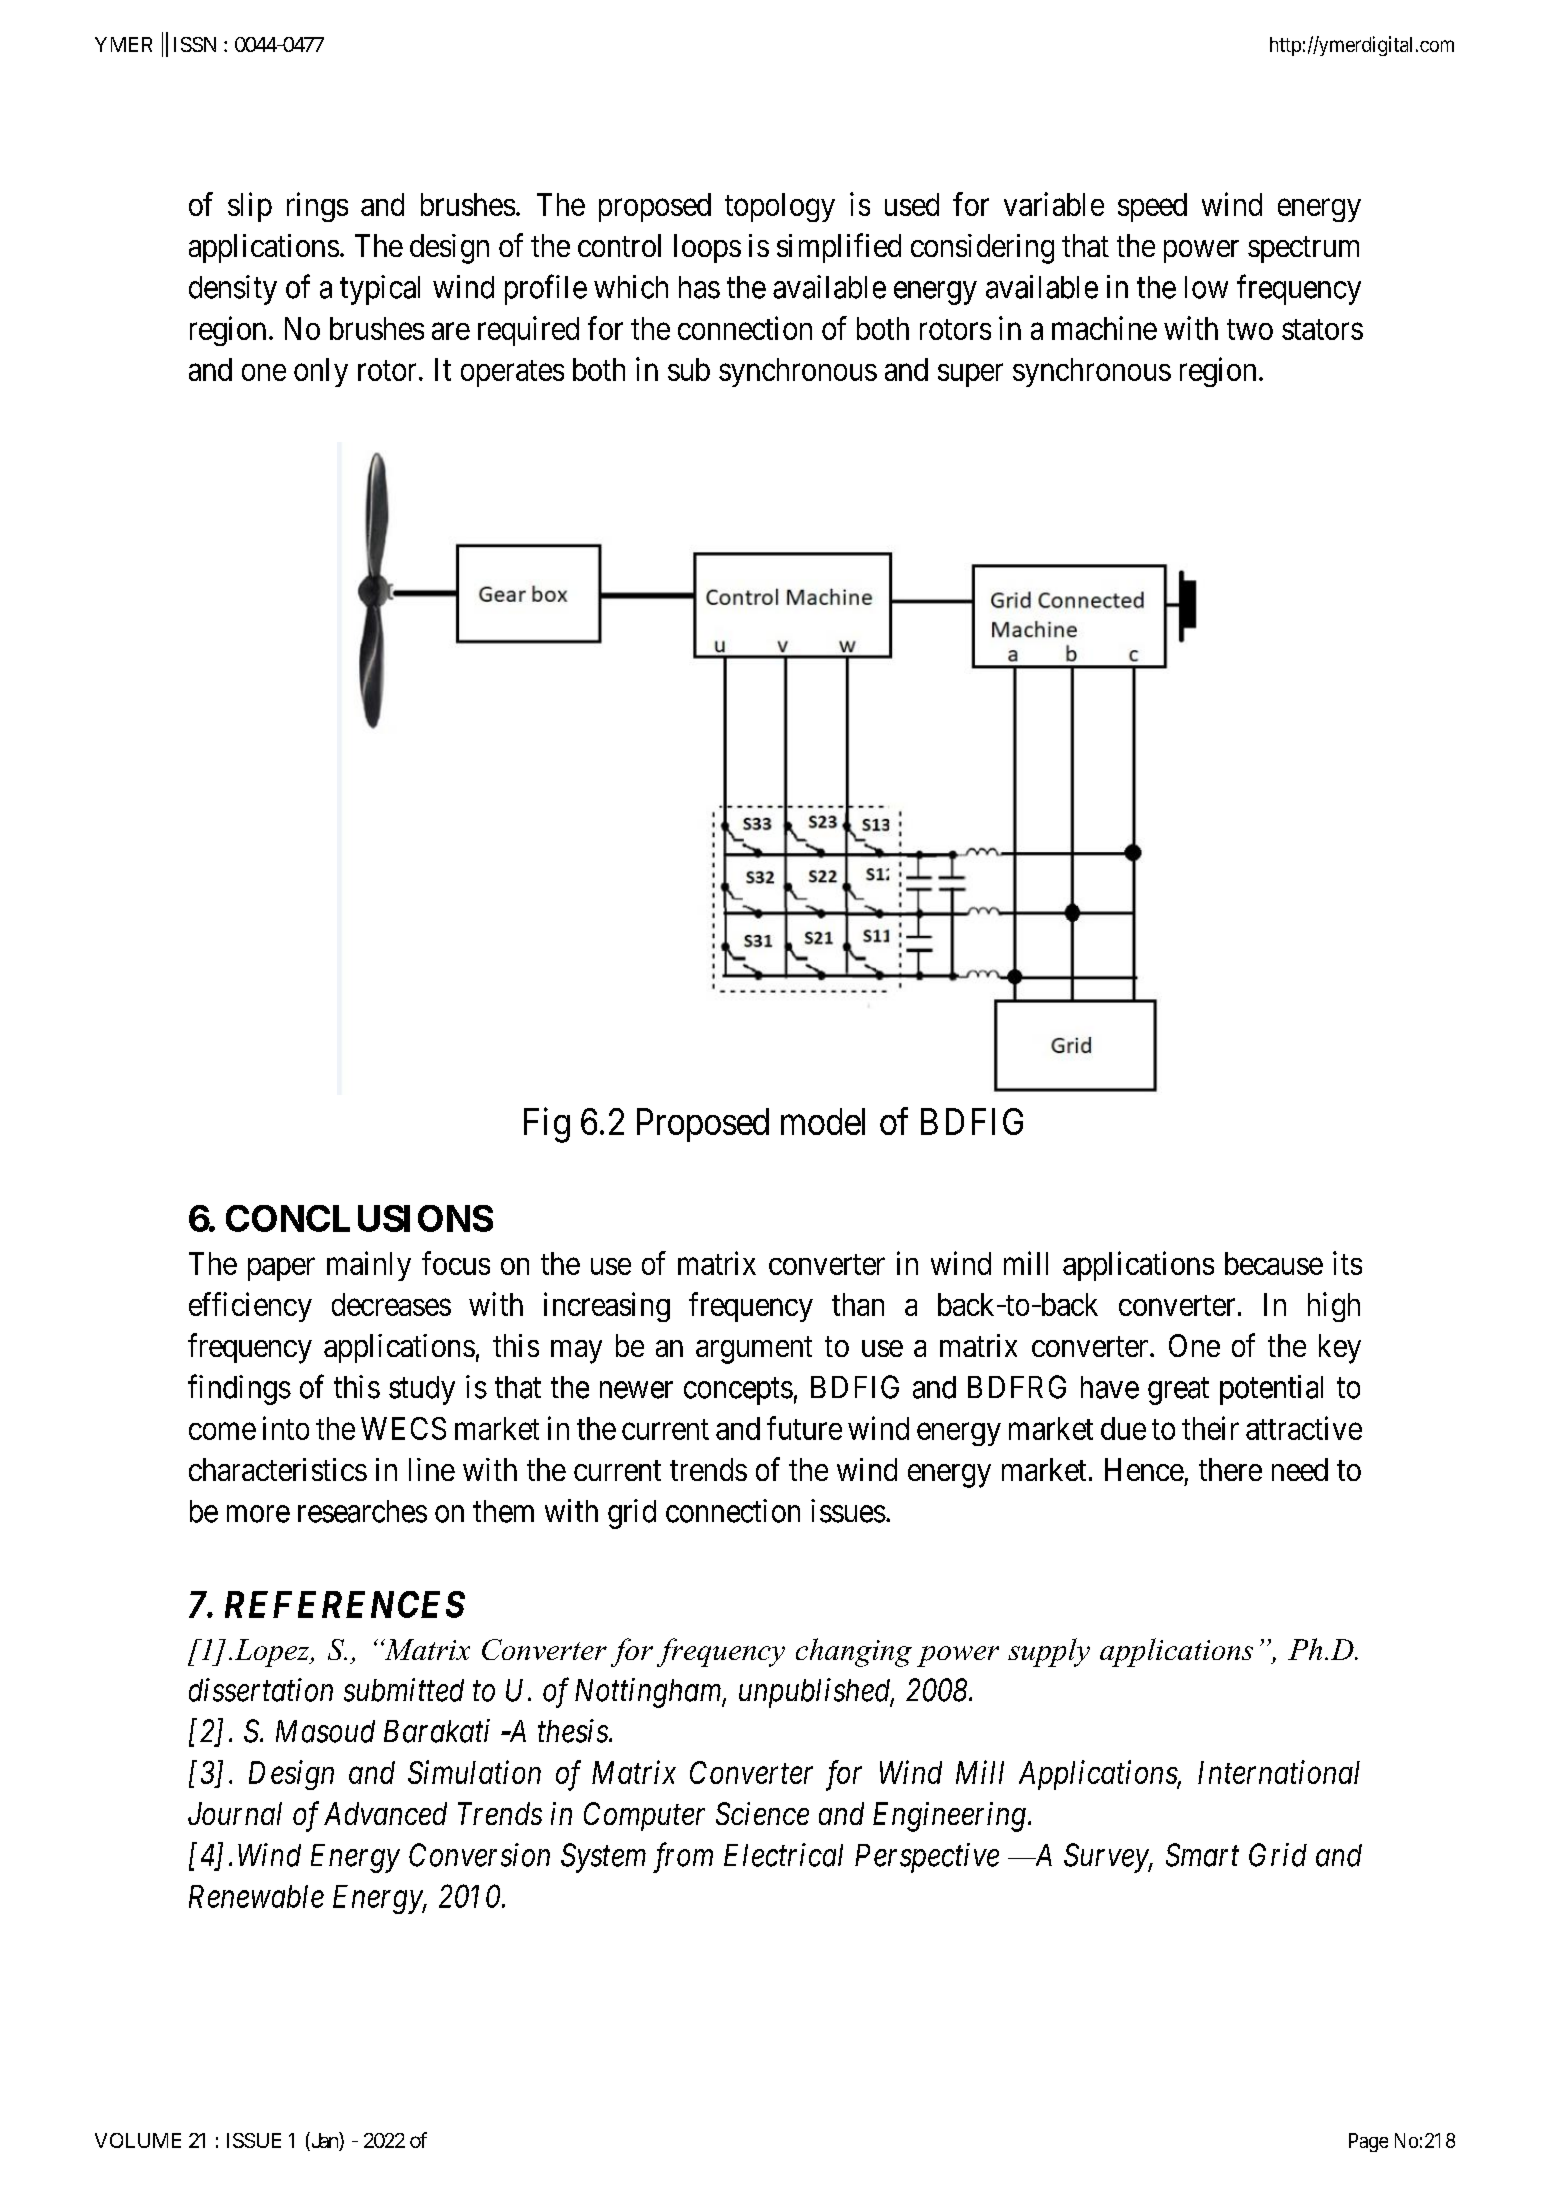 This page has height=2190, width=1549. What do you see at coordinates (783, 1855) in the page?
I see `Electrical` at bounding box center [783, 1855].
